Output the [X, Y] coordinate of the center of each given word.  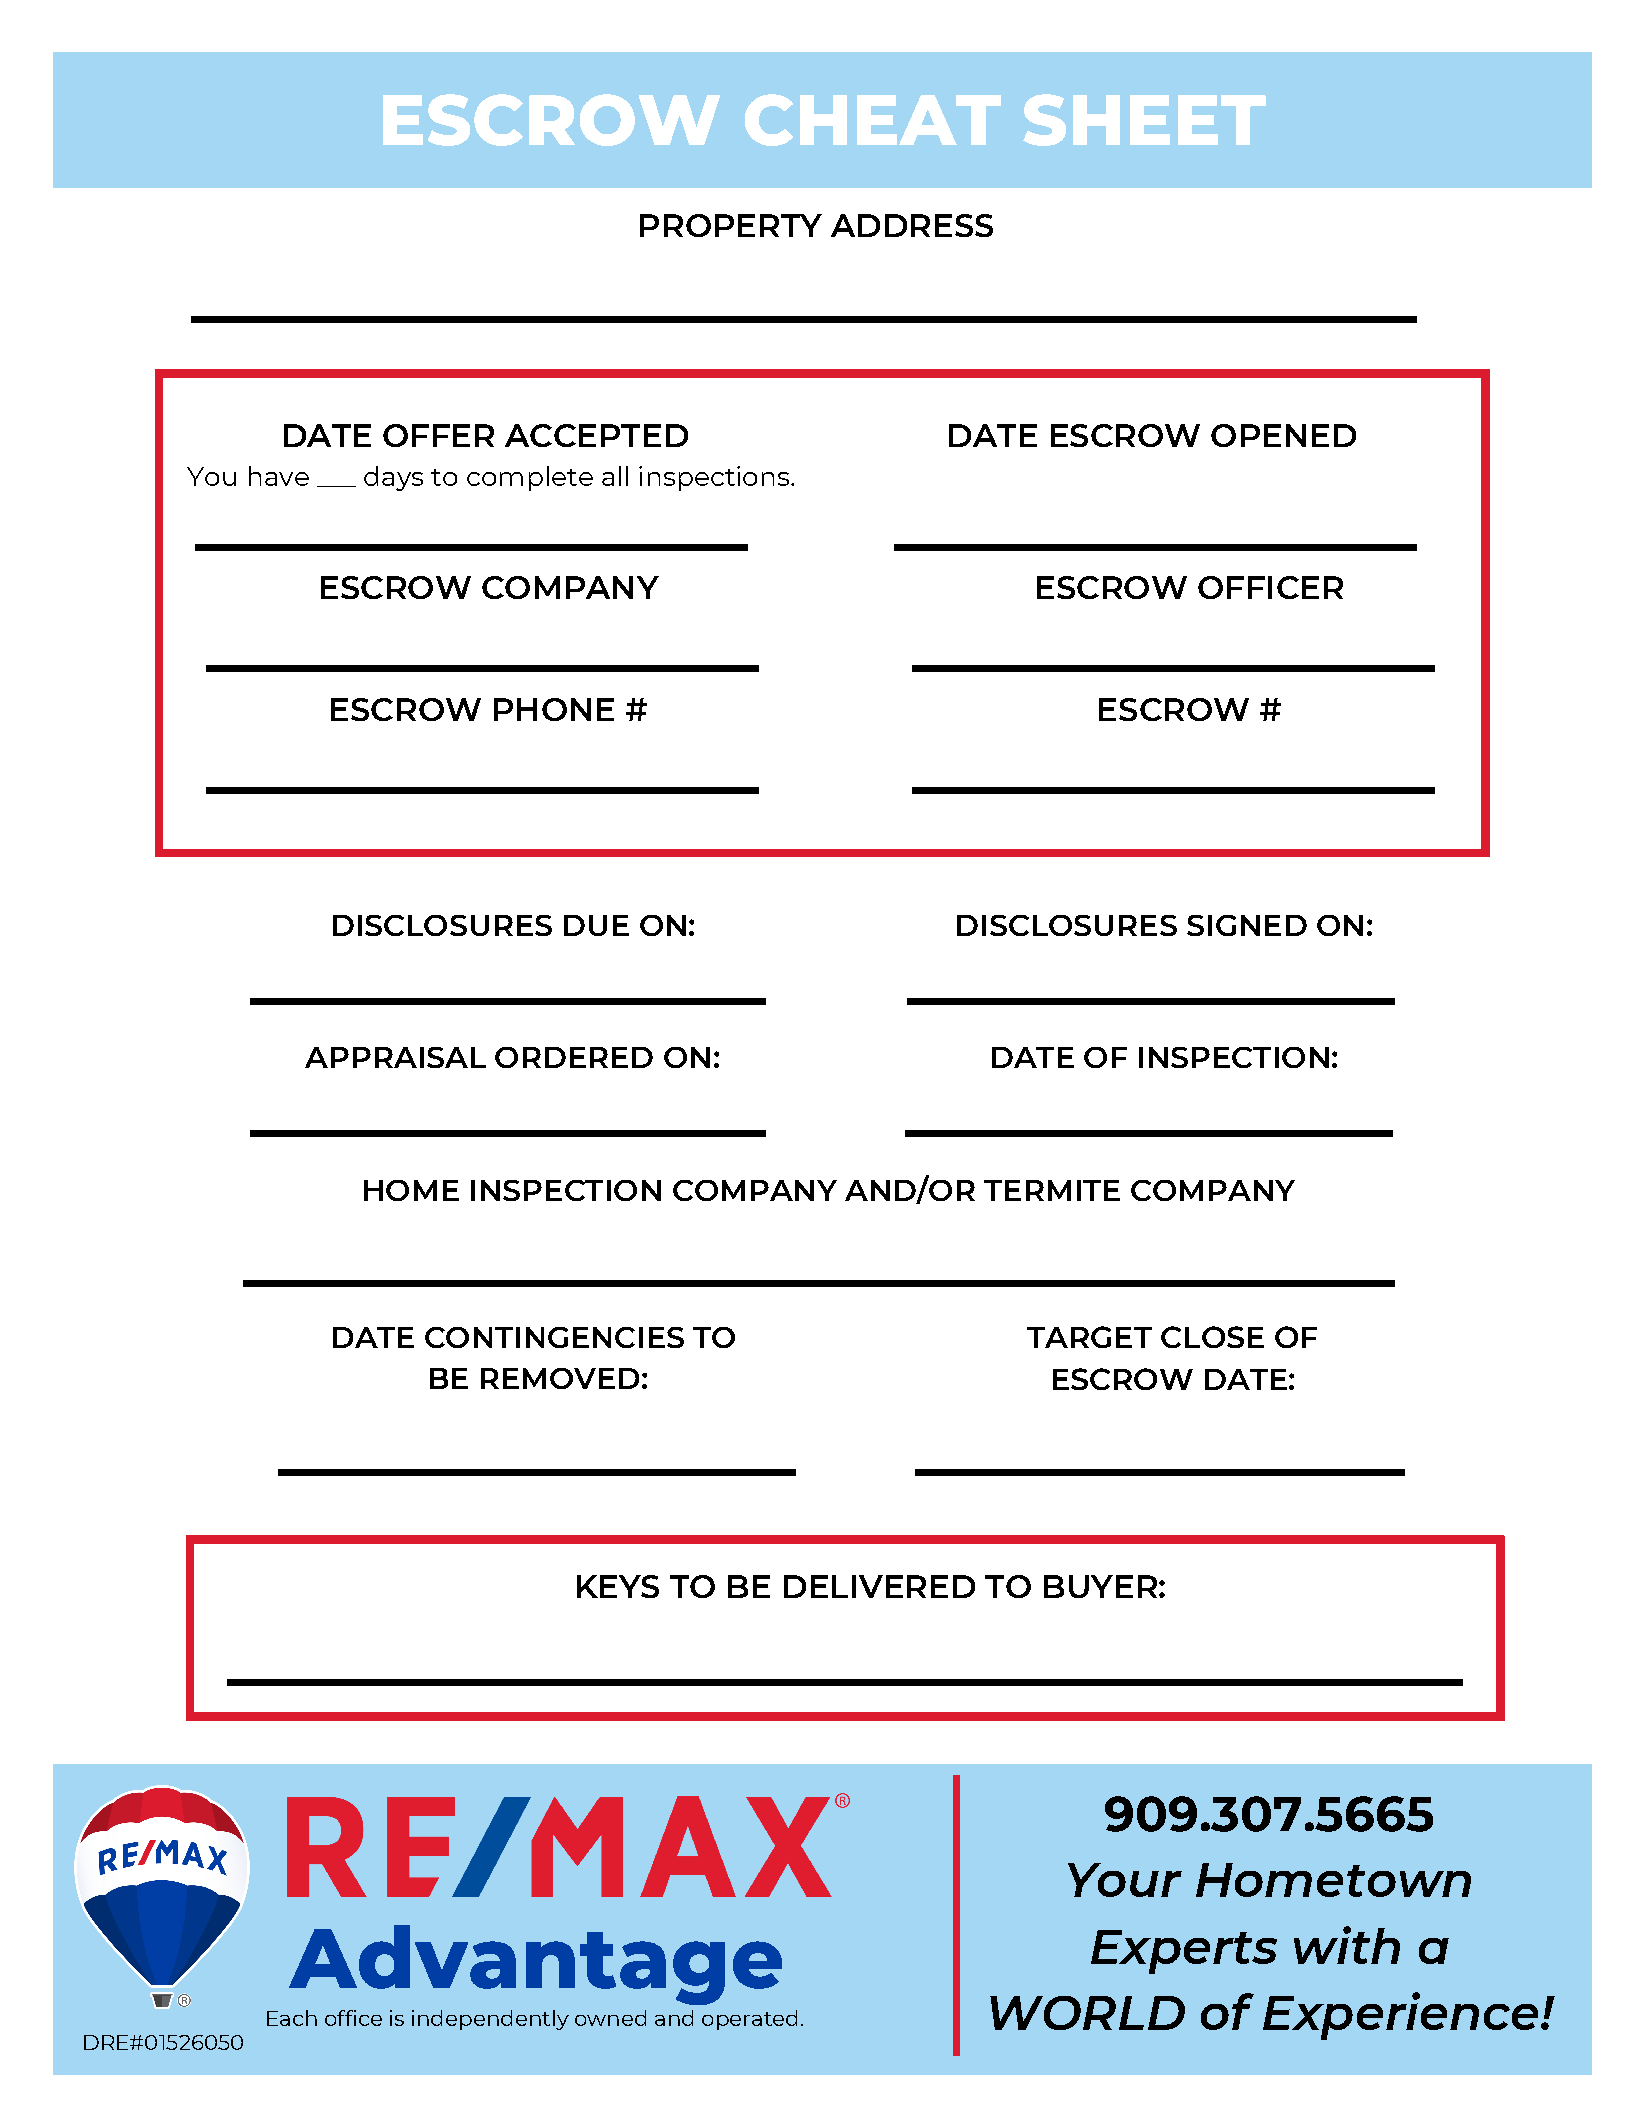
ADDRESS [912, 225]
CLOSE [1212, 1337]
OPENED [1283, 435]
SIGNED [1247, 925]
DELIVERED [879, 1586]
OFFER [438, 435]
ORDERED [574, 1057]
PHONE [554, 709]
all [615, 476]
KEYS [618, 1586]
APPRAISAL [395, 1057]
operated [749, 2020]
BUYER [1100, 1586]
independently [490, 2020]
